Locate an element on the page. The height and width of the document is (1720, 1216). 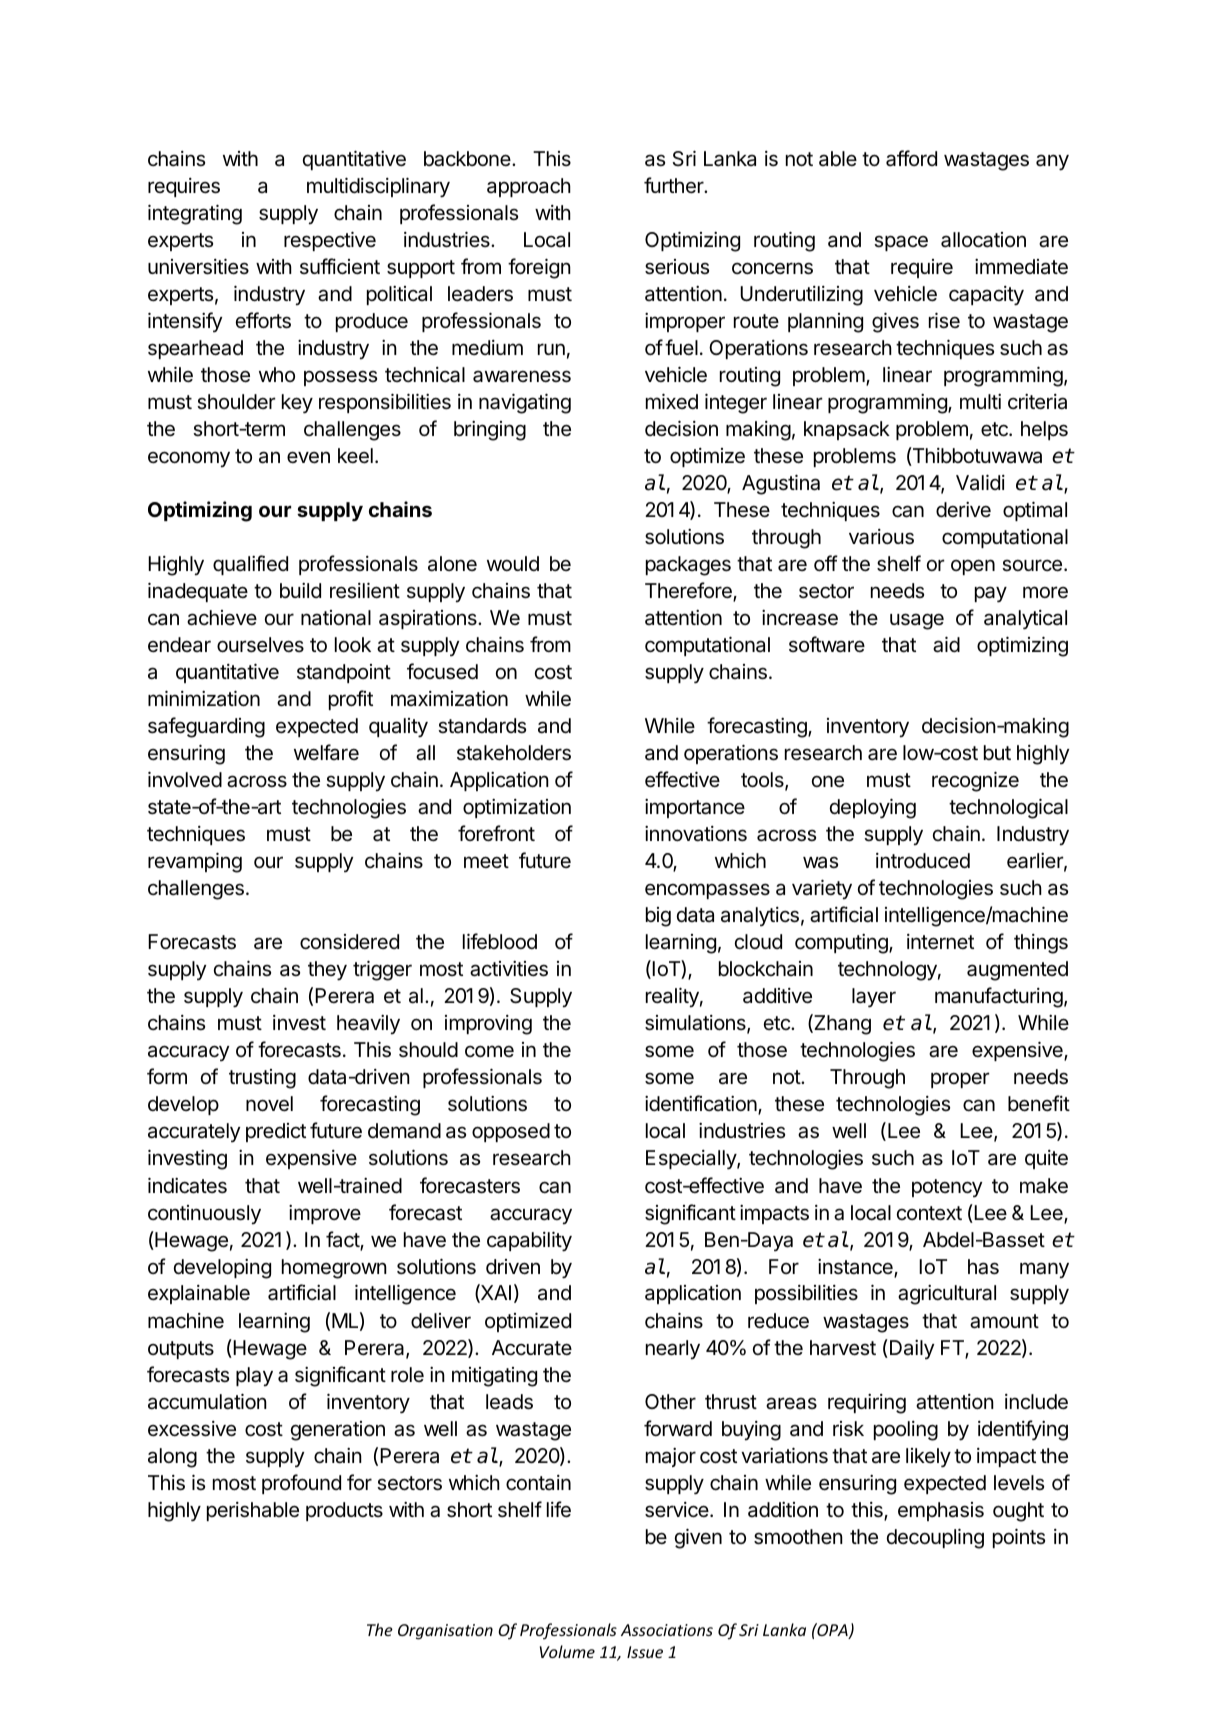
big is located at coordinates (658, 917).
